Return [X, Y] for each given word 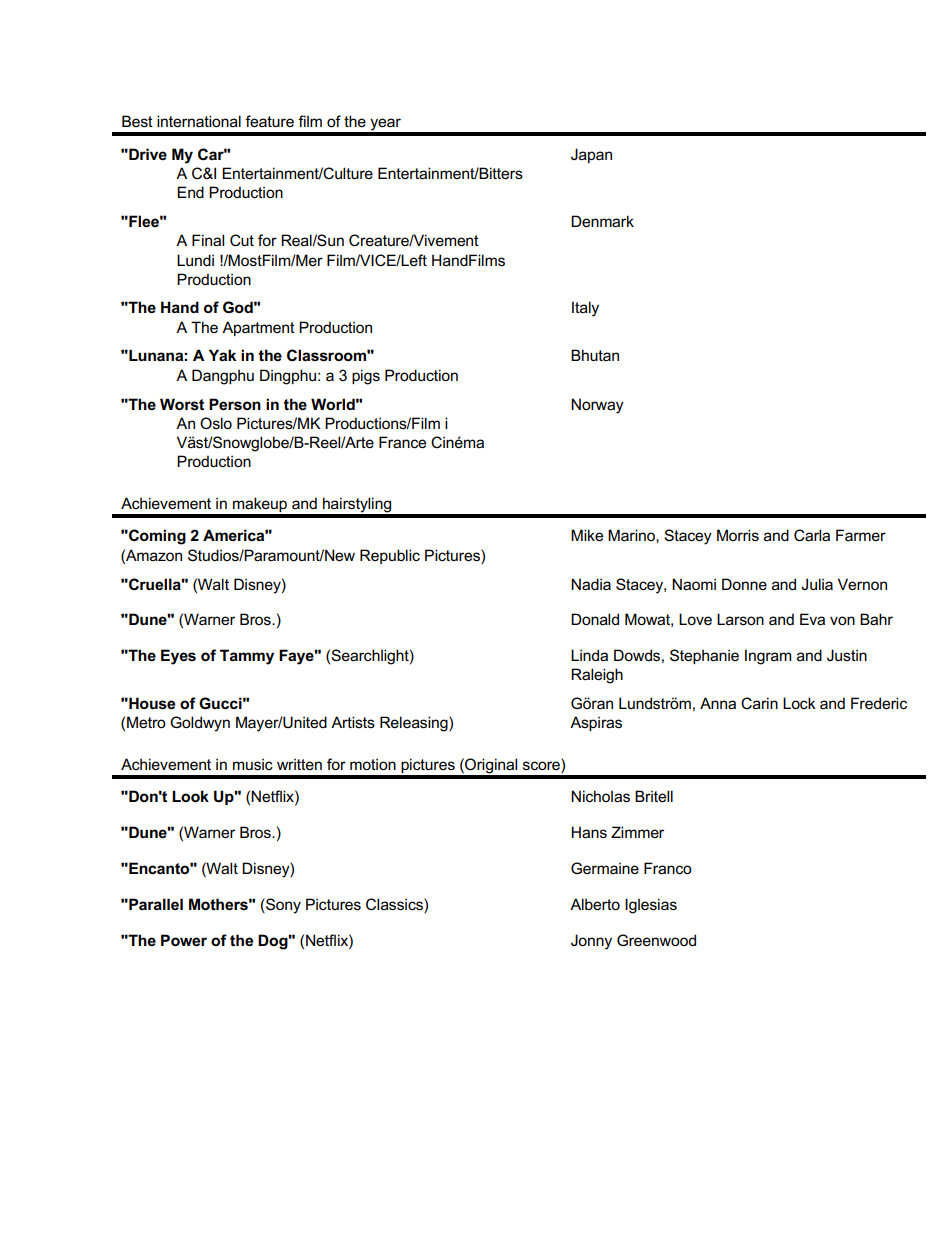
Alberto [595, 904]
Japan [591, 155]
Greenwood [656, 940]
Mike [587, 535]
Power [184, 940]
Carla [812, 535]
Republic [390, 556]
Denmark [602, 221]
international [199, 121]
